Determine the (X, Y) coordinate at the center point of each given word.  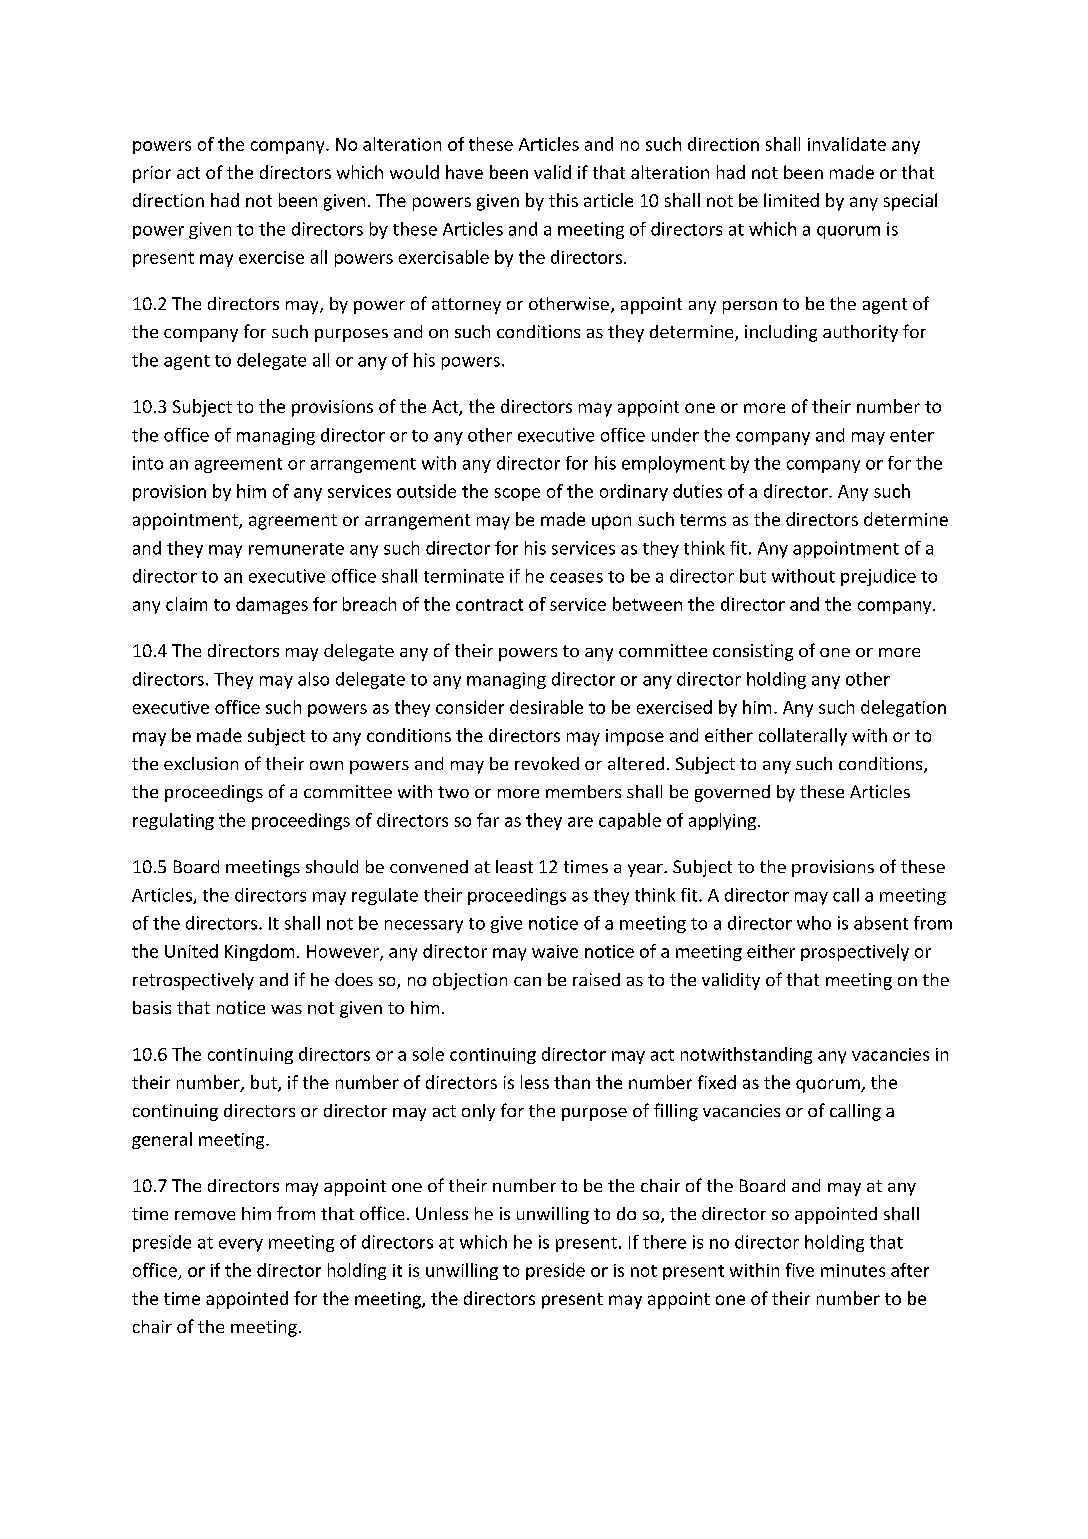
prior (152, 174)
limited (791, 200)
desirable (546, 707)
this (563, 200)
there (664, 1242)
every (241, 1245)
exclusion (201, 763)
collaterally (803, 737)
